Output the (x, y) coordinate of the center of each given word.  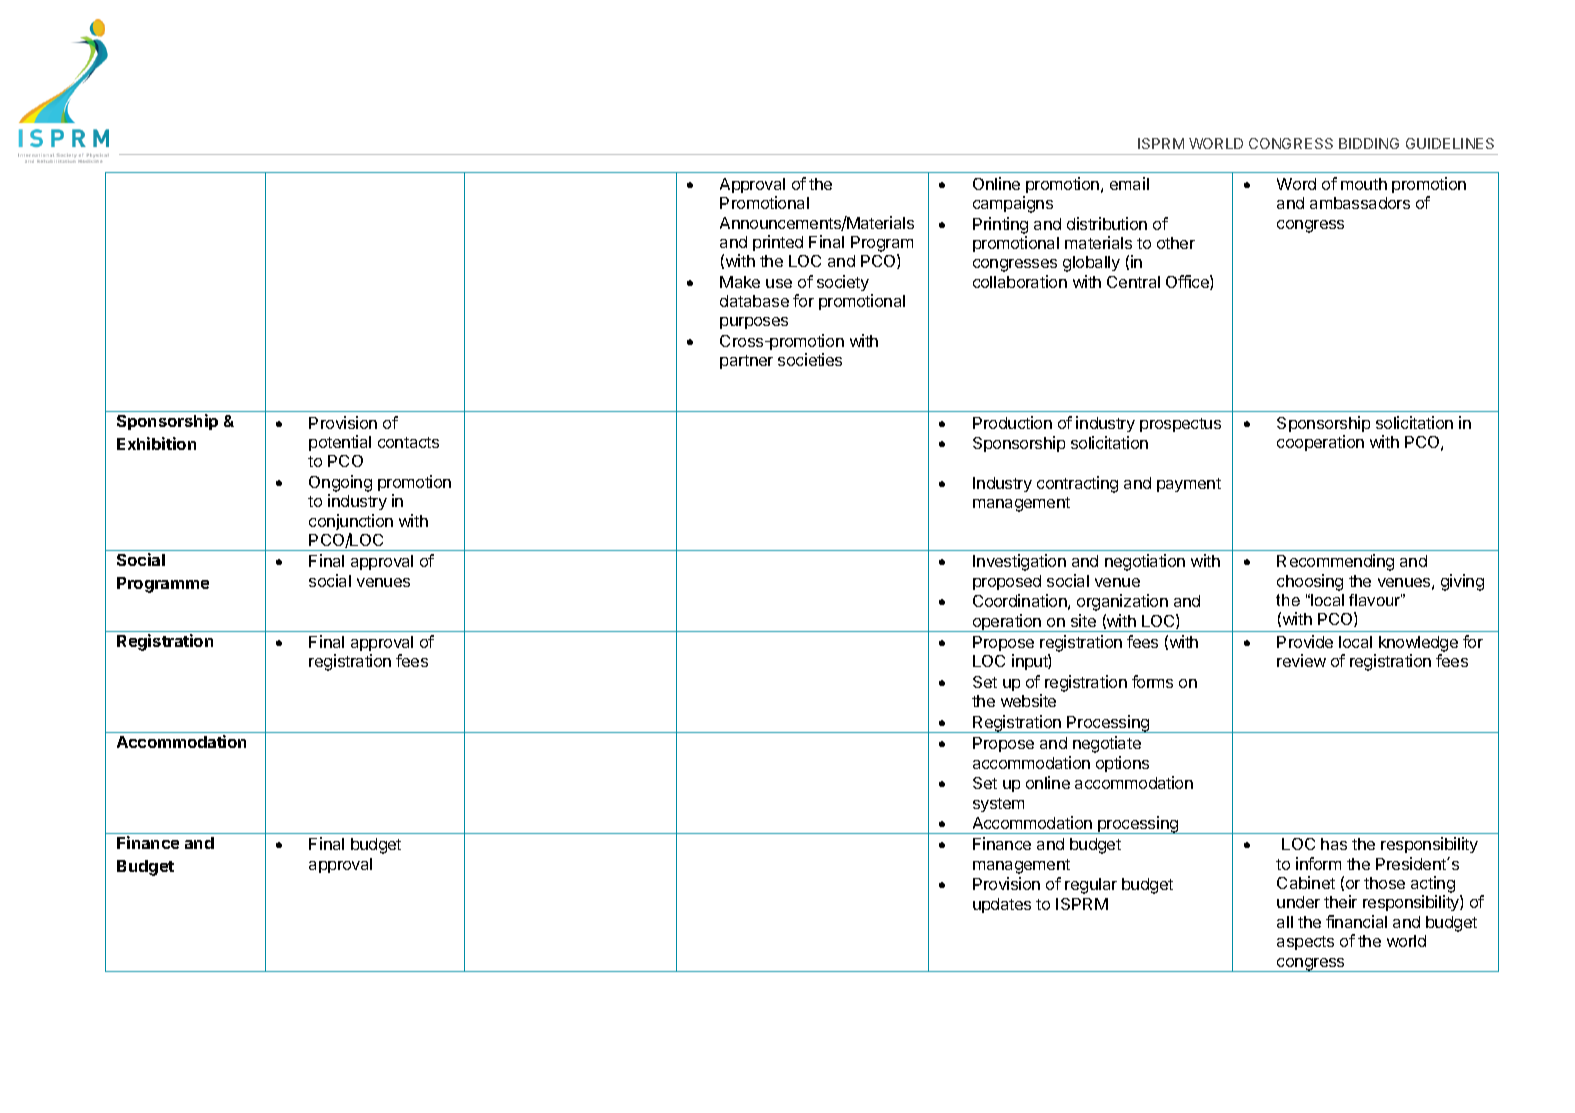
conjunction (351, 522)
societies (810, 359)
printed (778, 243)
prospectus (1180, 425)
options (1122, 764)
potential (340, 443)
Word (1296, 184)
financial (1356, 921)
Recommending (1335, 562)
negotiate (1107, 744)
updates (1002, 905)
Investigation (1019, 562)
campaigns (1013, 204)
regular (1091, 886)
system (998, 805)
